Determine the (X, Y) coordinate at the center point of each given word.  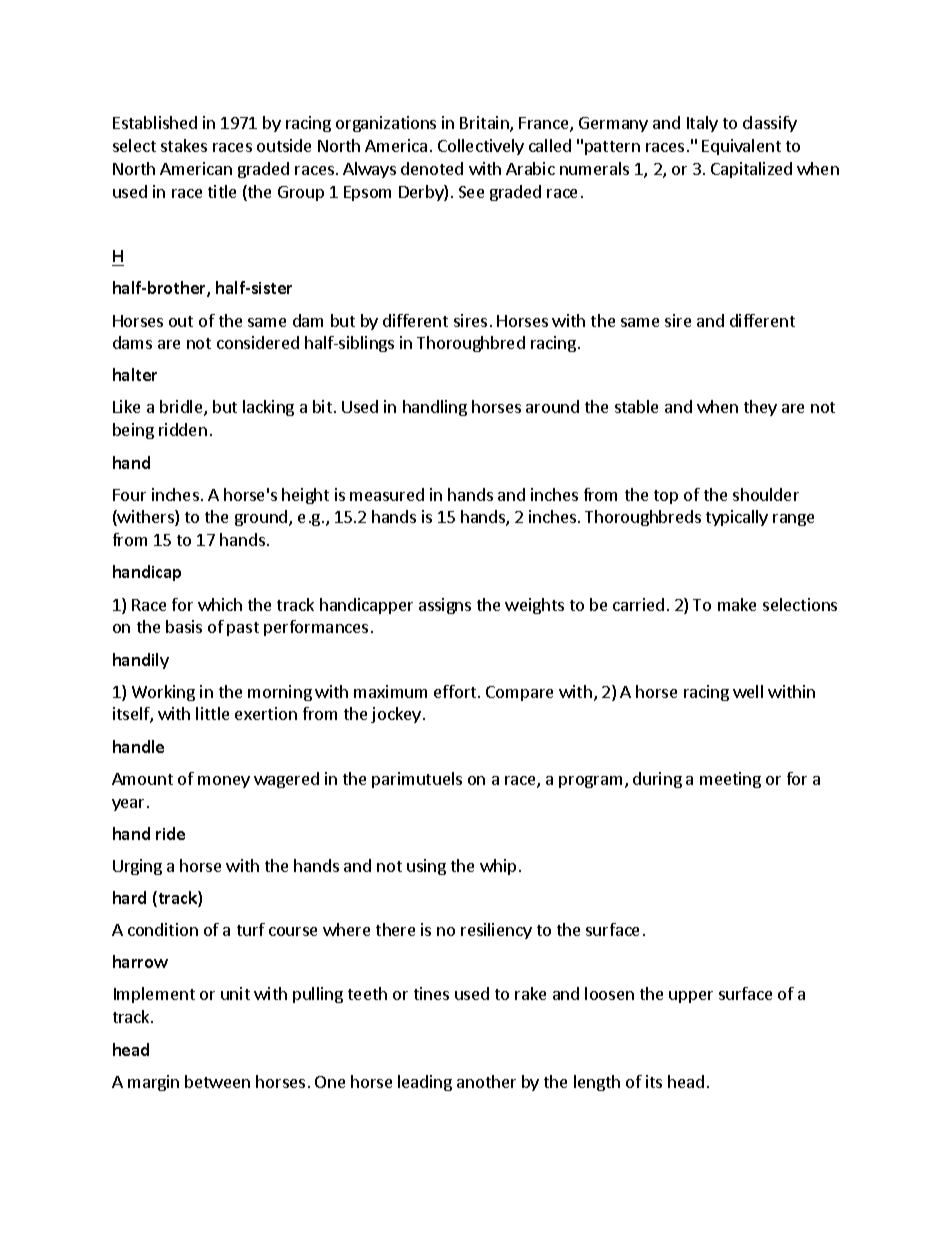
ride (170, 833)
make (737, 604)
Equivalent (741, 147)
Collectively (481, 147)
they (760, 408)
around (552, 406)
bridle (182, 408)
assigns (445, 606)
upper (691, 997)
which (220, 604)
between (217, 1081)
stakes (184, 145)
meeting (730, 780)
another (486, 1081)
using (426, 867)
